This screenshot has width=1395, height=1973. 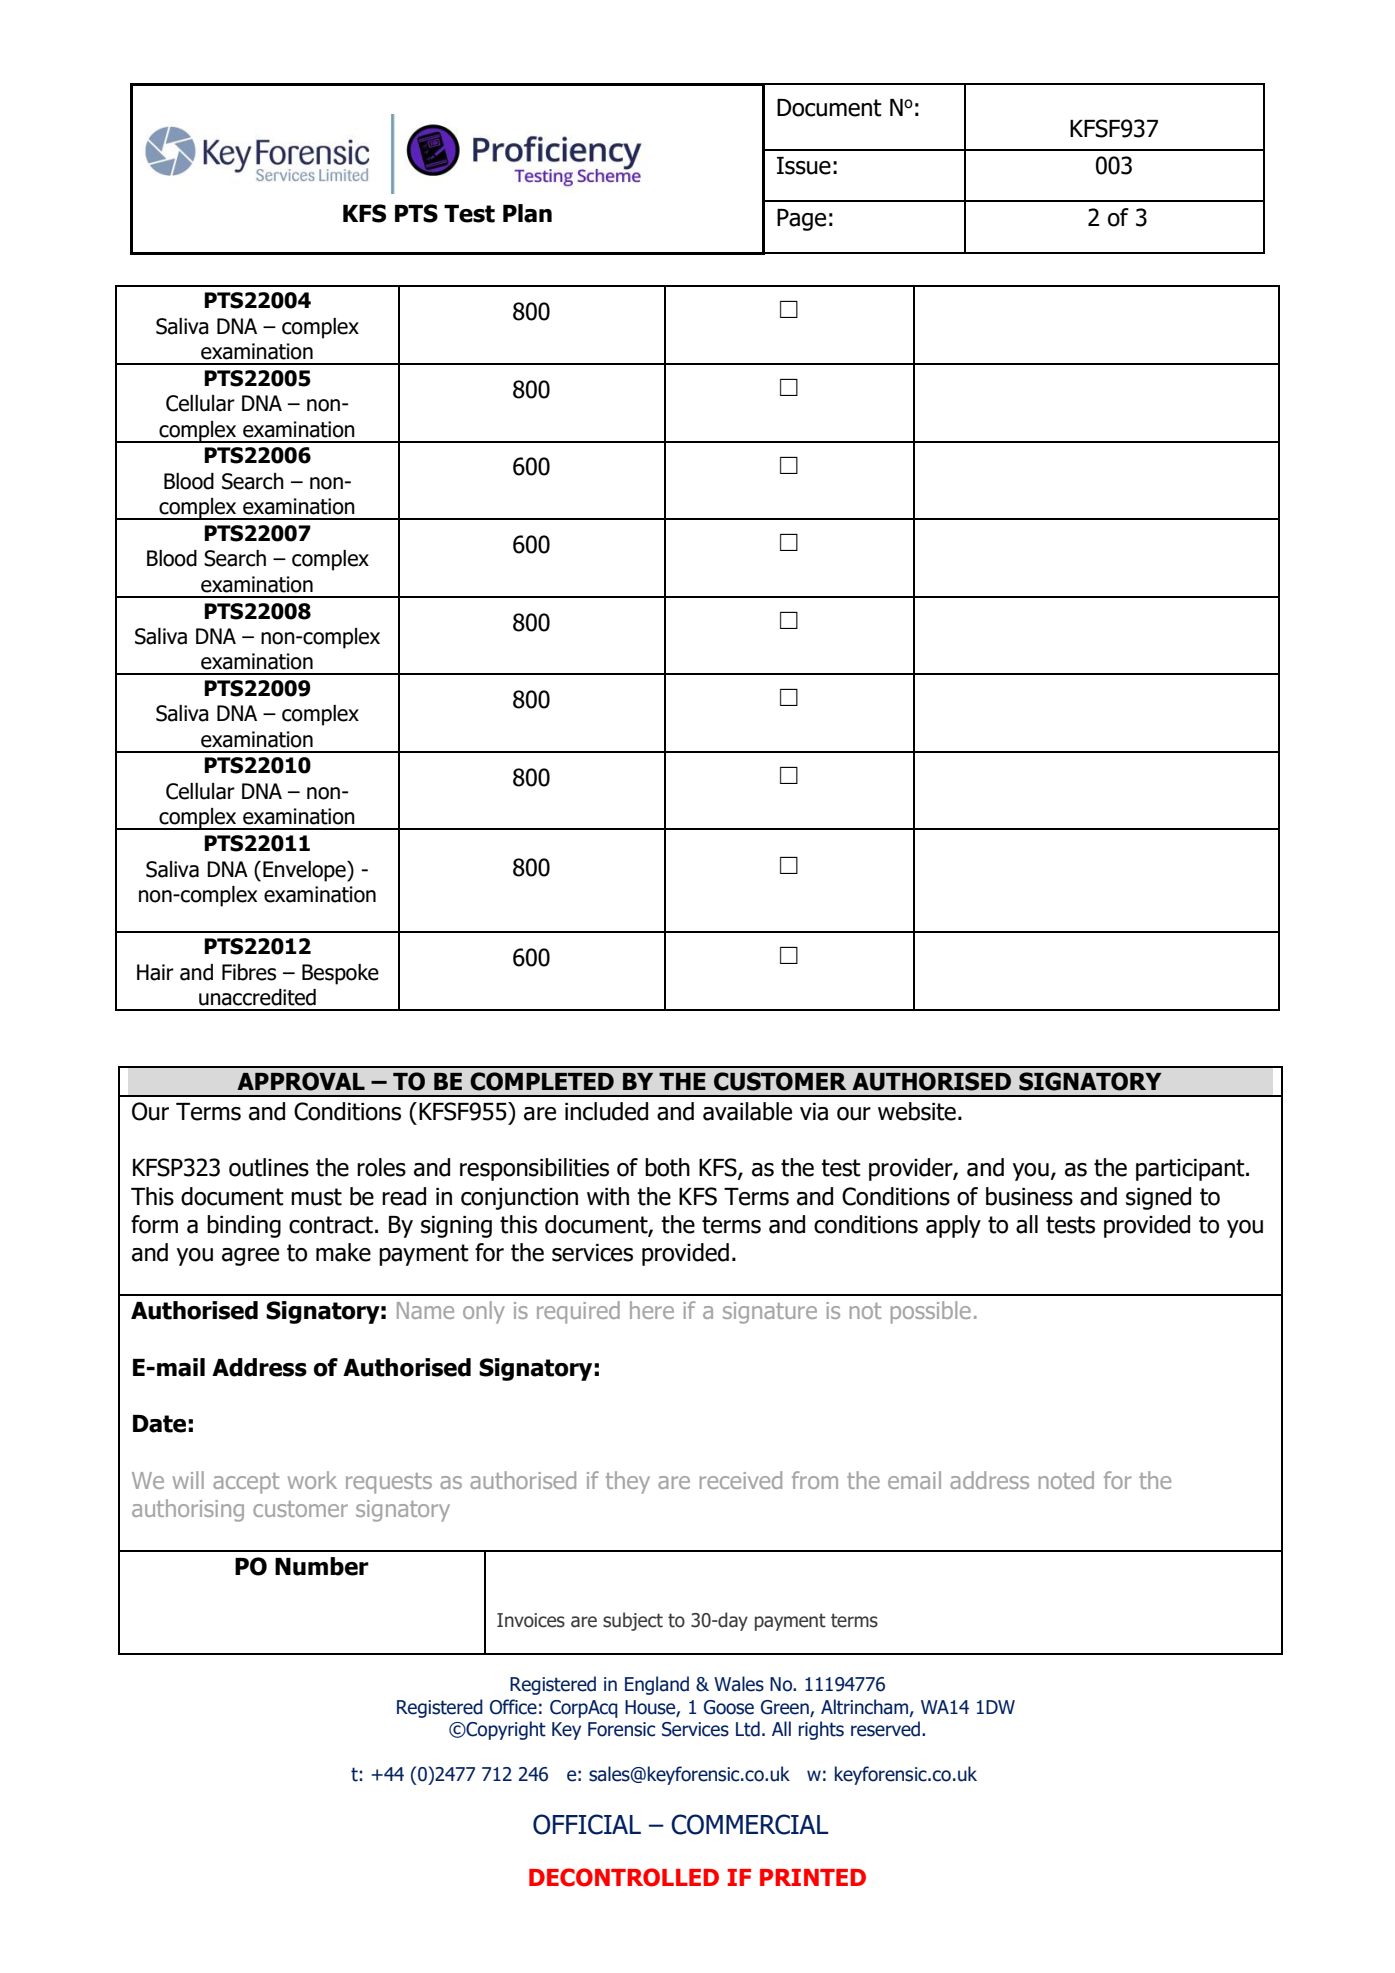 I want to click on COMPLETED, so click(x=542, y=1081).
